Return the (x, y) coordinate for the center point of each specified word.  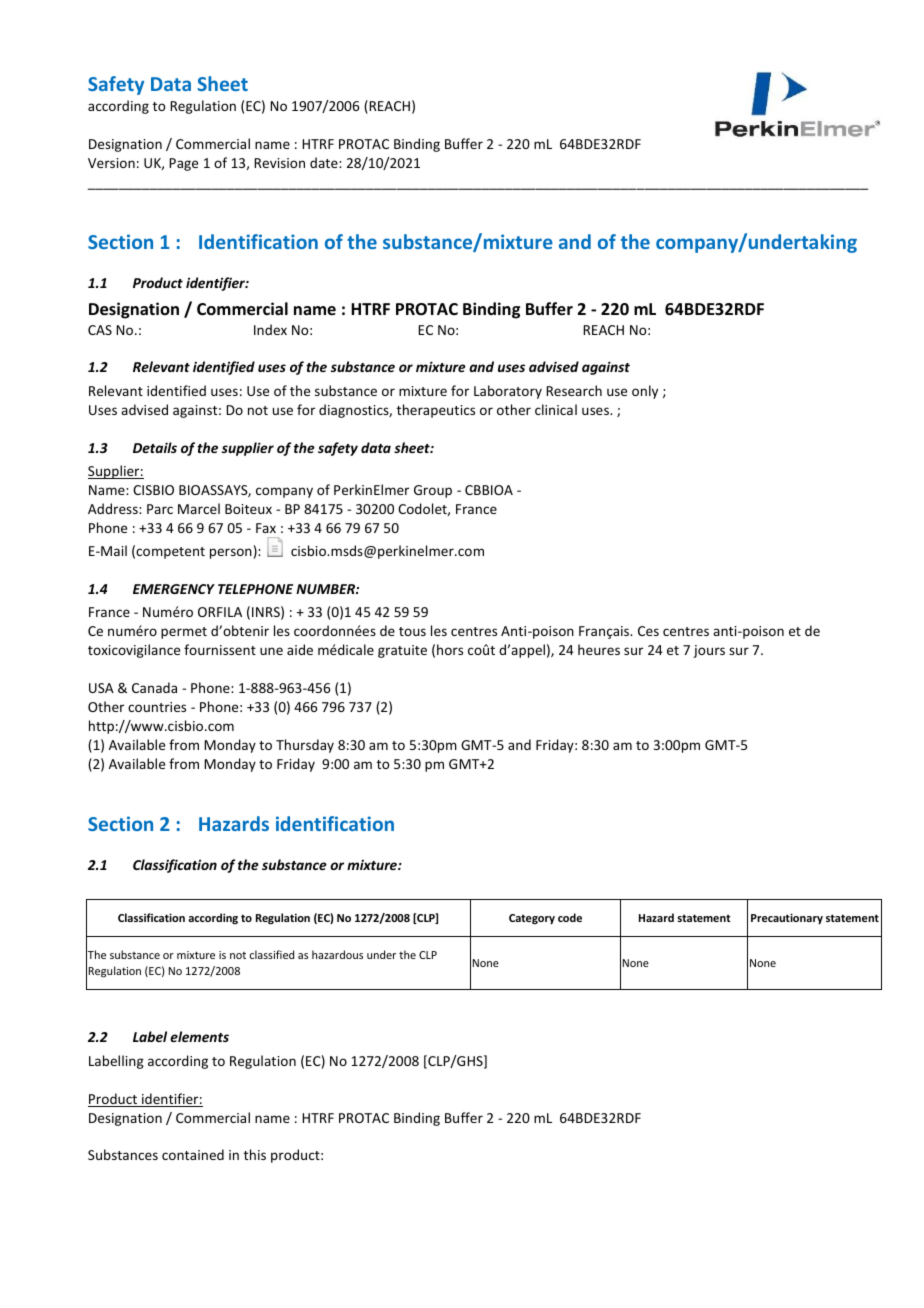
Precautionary (787, 919)
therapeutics (436, 411)
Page (183, 164)
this (255, 1154)
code (570, 917)
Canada (154, 687)
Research (574, 390)
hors (450, 649)
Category (532, 919)
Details (155, 447)
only (645, 392)
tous (412, 631)
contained (193, 1154)
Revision (279, 163)
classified (272, 954)
